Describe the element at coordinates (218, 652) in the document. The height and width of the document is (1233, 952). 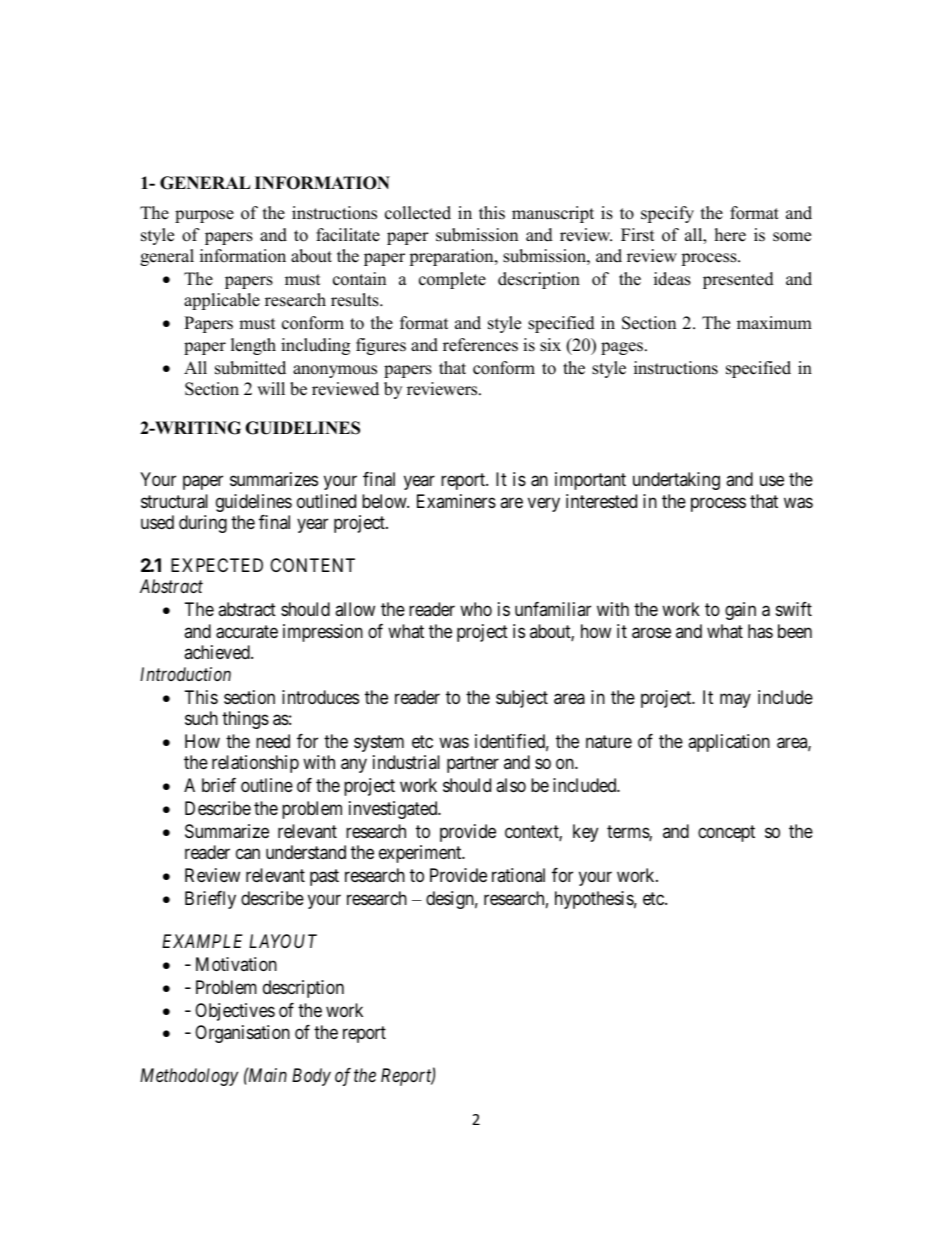
I see `achieved` at that location.
